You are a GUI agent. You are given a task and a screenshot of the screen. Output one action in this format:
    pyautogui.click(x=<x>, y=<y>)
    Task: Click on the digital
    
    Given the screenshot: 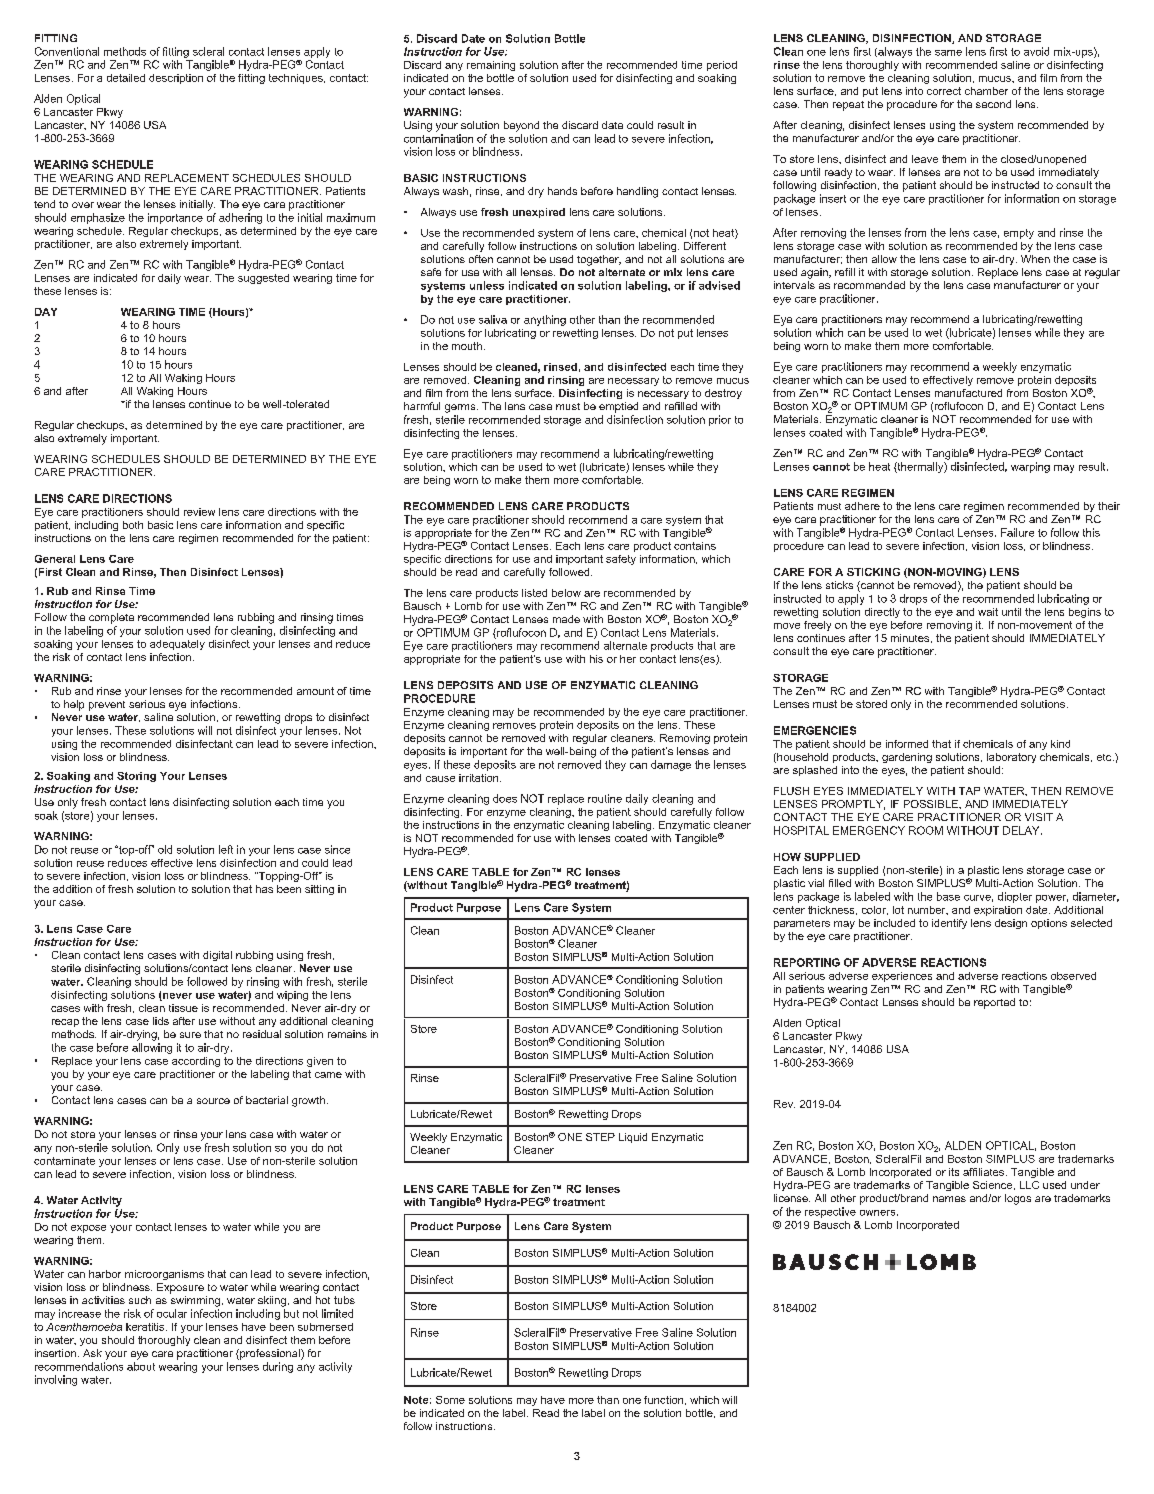 What is the action you would take?
    pyautogui.click(x=217, y=956)
